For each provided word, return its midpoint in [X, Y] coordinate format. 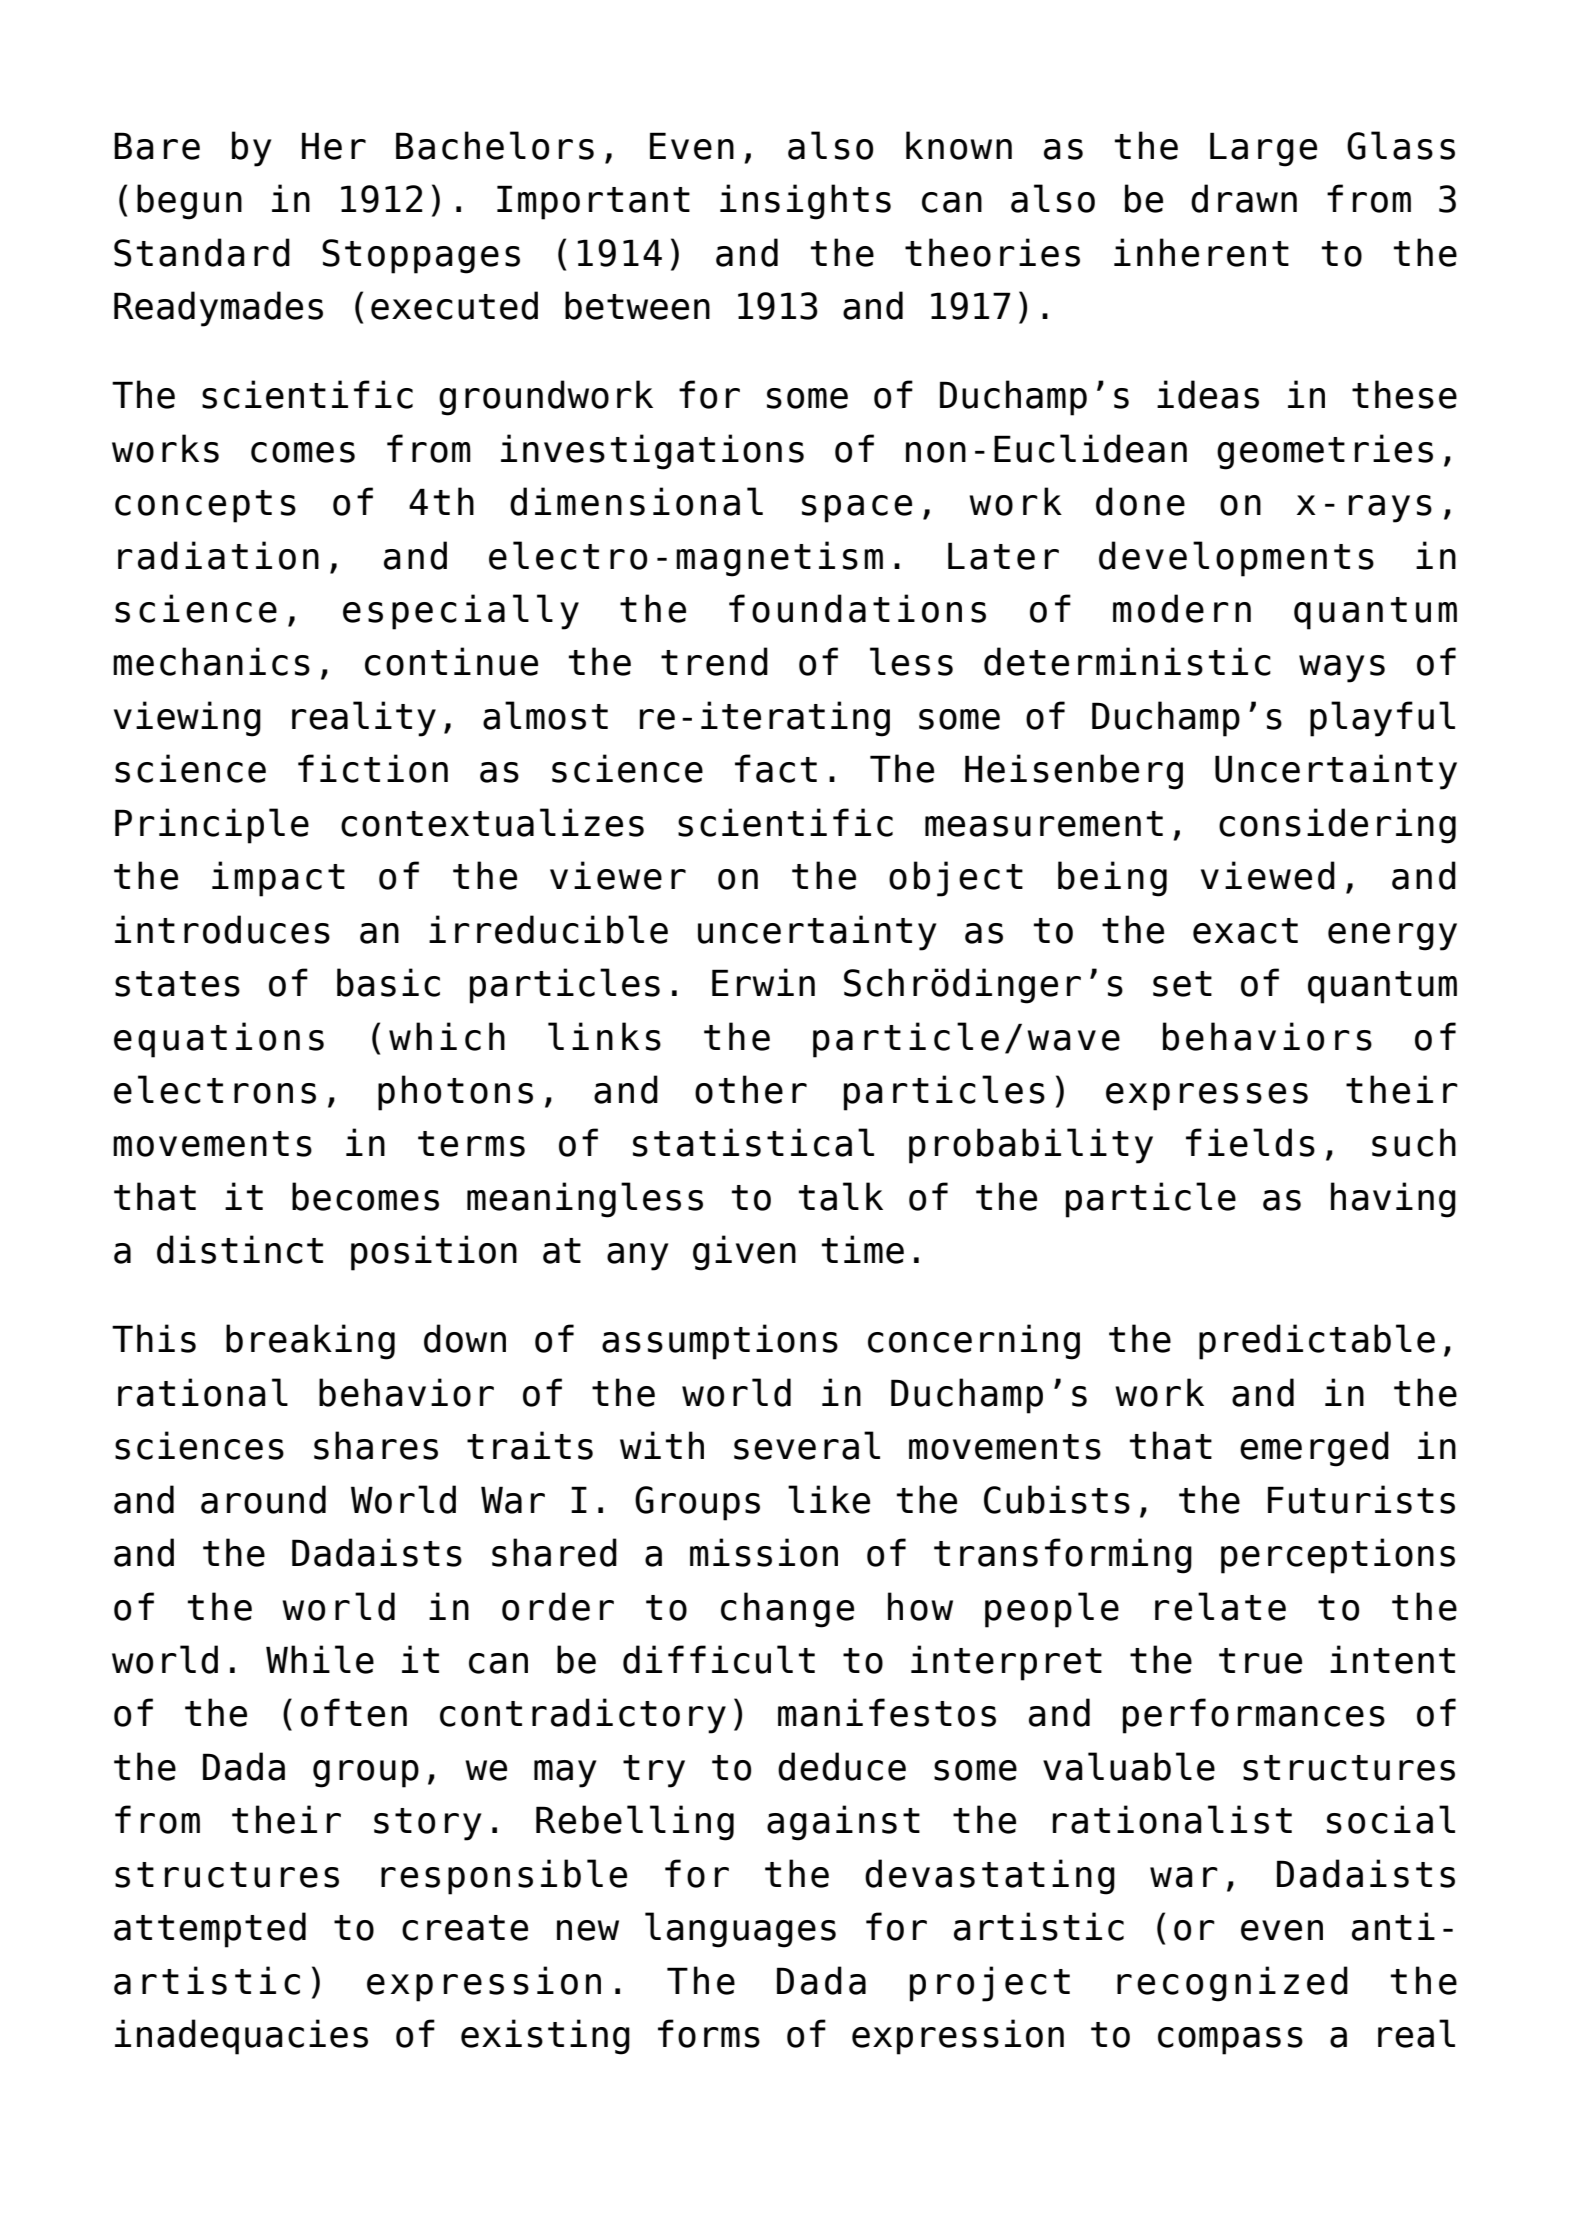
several [807, 1445]
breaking [310, 1342]
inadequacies [241, 2037]
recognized [1232, 1984]
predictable [1317, 1342]
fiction [373, 768]
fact [776, 768]
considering [1337, 826]
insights [805, 202]
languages [740, 1930]
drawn [1244, 198]
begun [189, 202]
